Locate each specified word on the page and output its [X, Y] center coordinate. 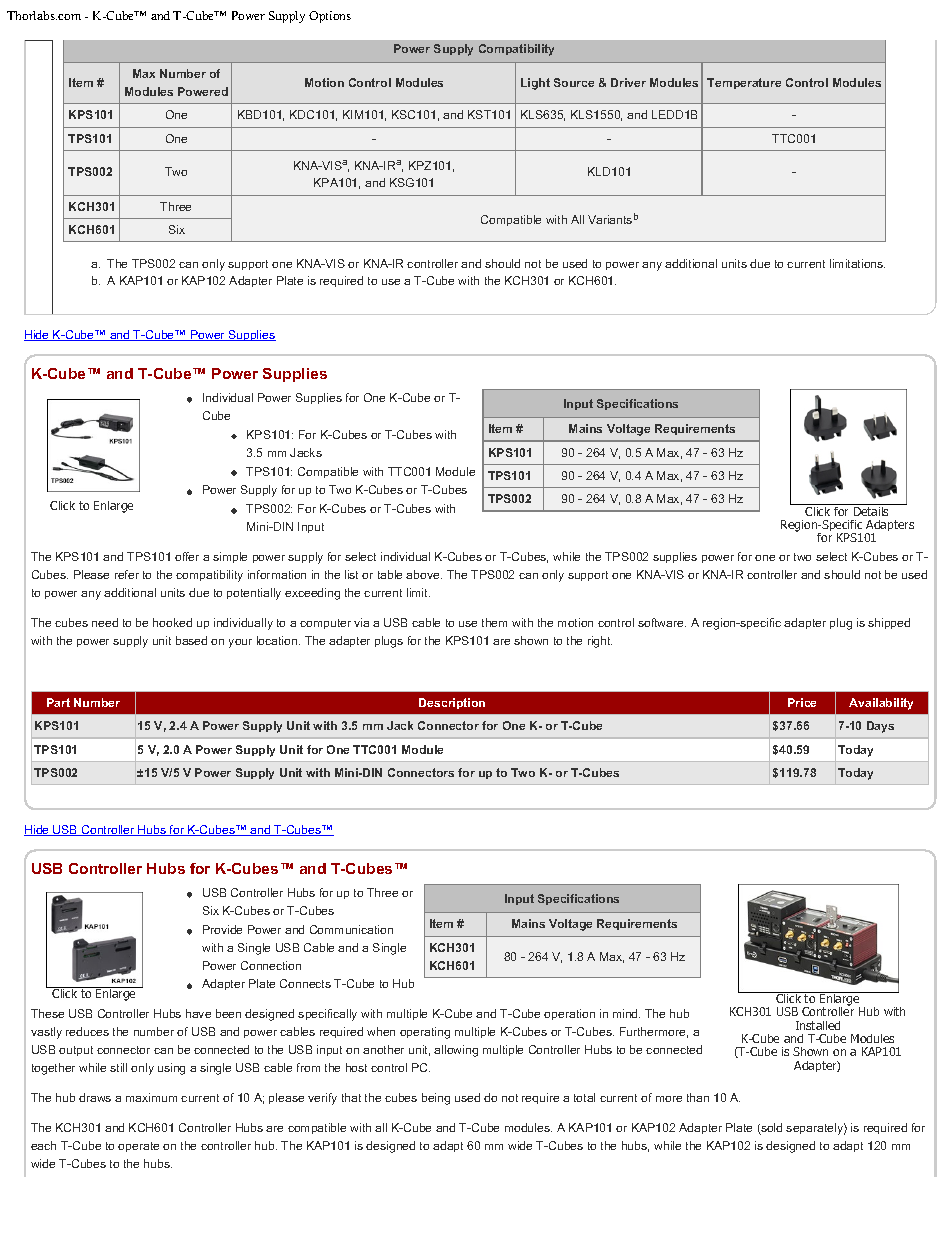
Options [330, 17]
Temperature [744, 83]
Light [535, 84]
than [698, 1097]
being [436, 1099]
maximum [151, 1097]
